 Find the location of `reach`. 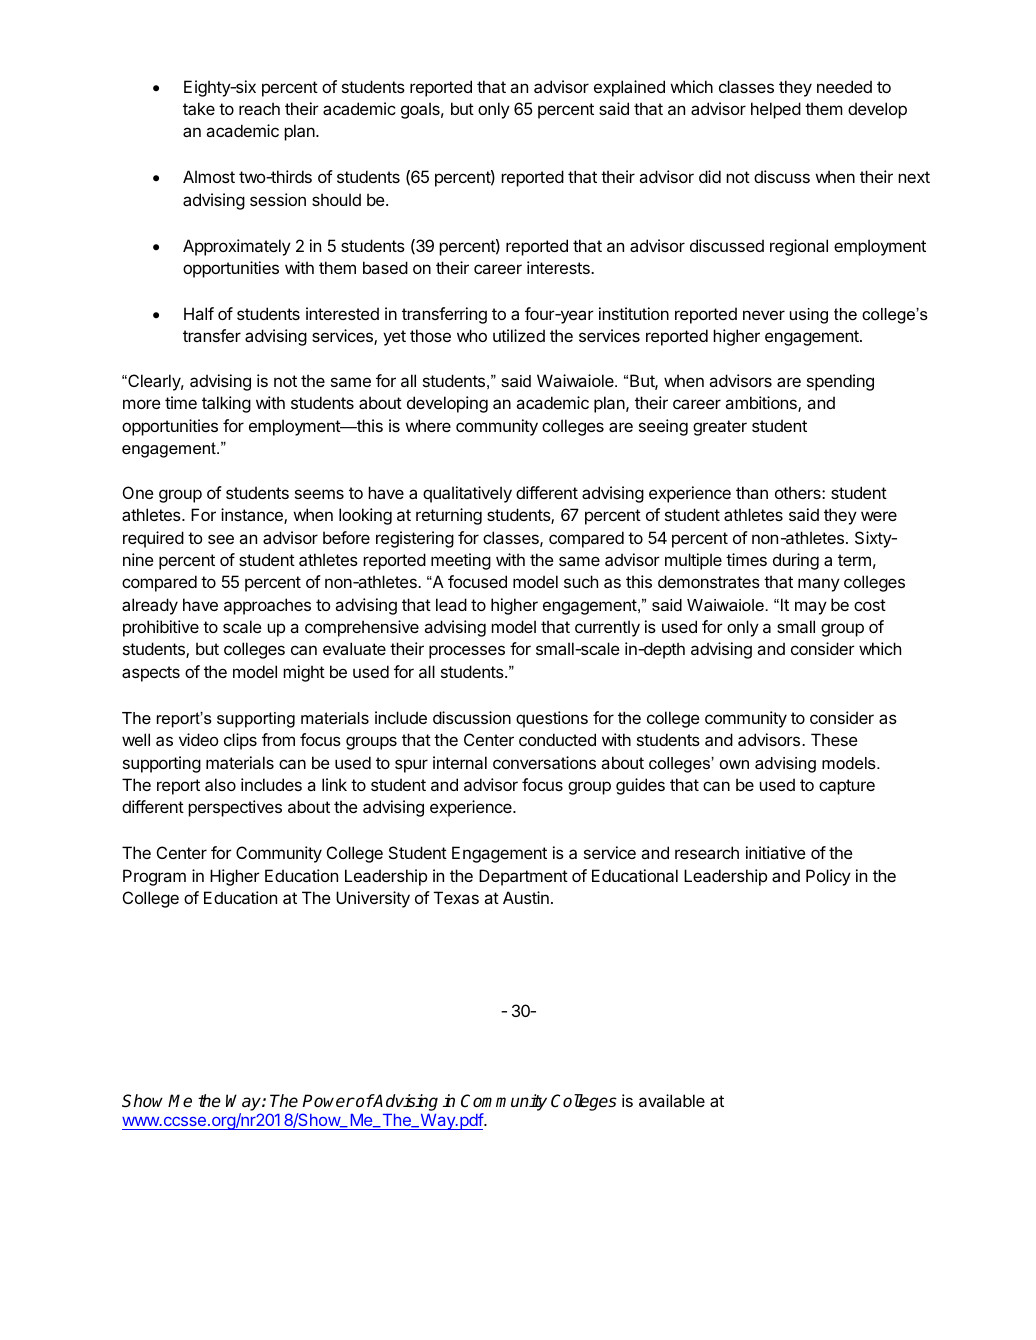

reach is located at coordinates (259, 108).
